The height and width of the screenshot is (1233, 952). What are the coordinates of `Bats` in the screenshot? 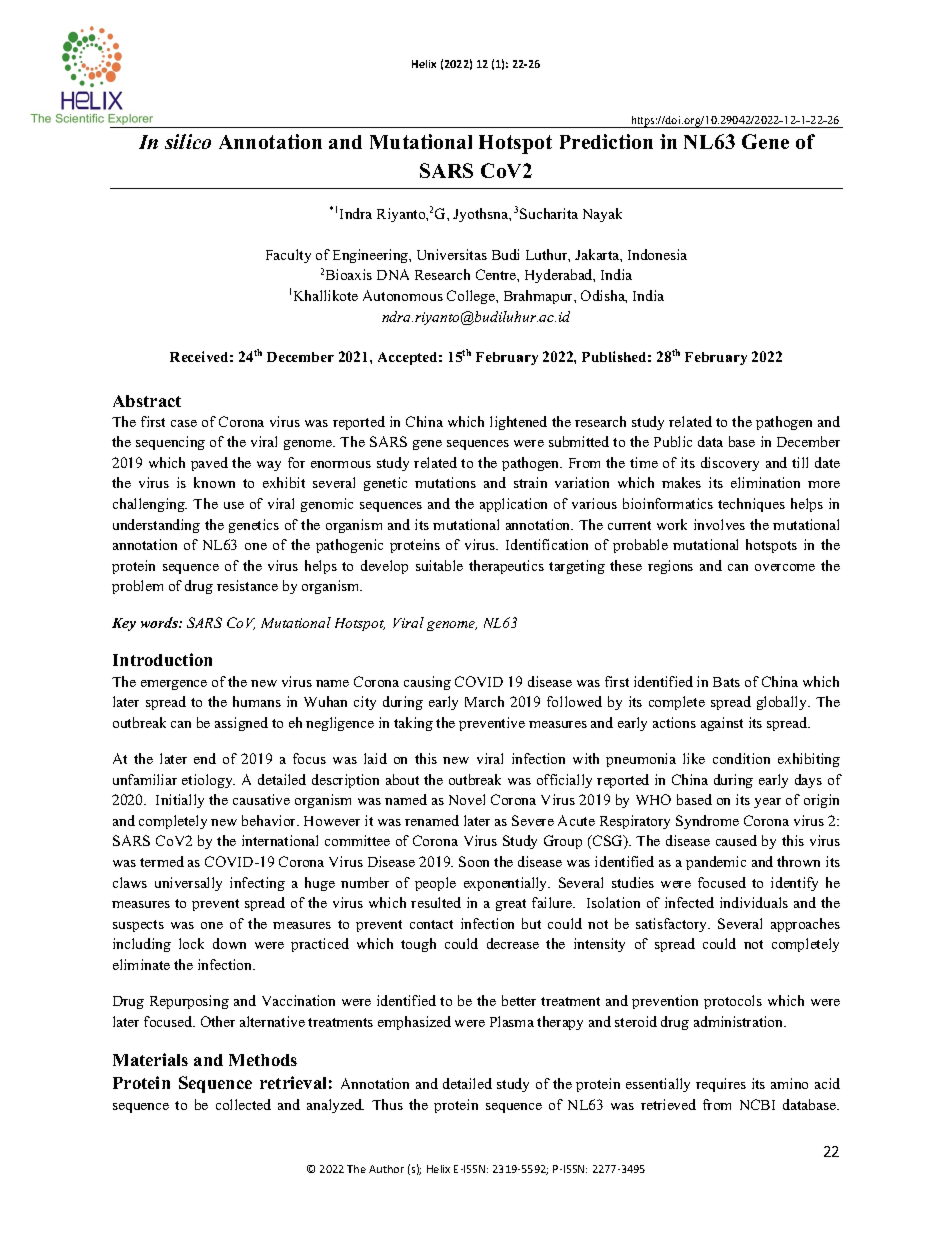 It's located at (726, 682).
